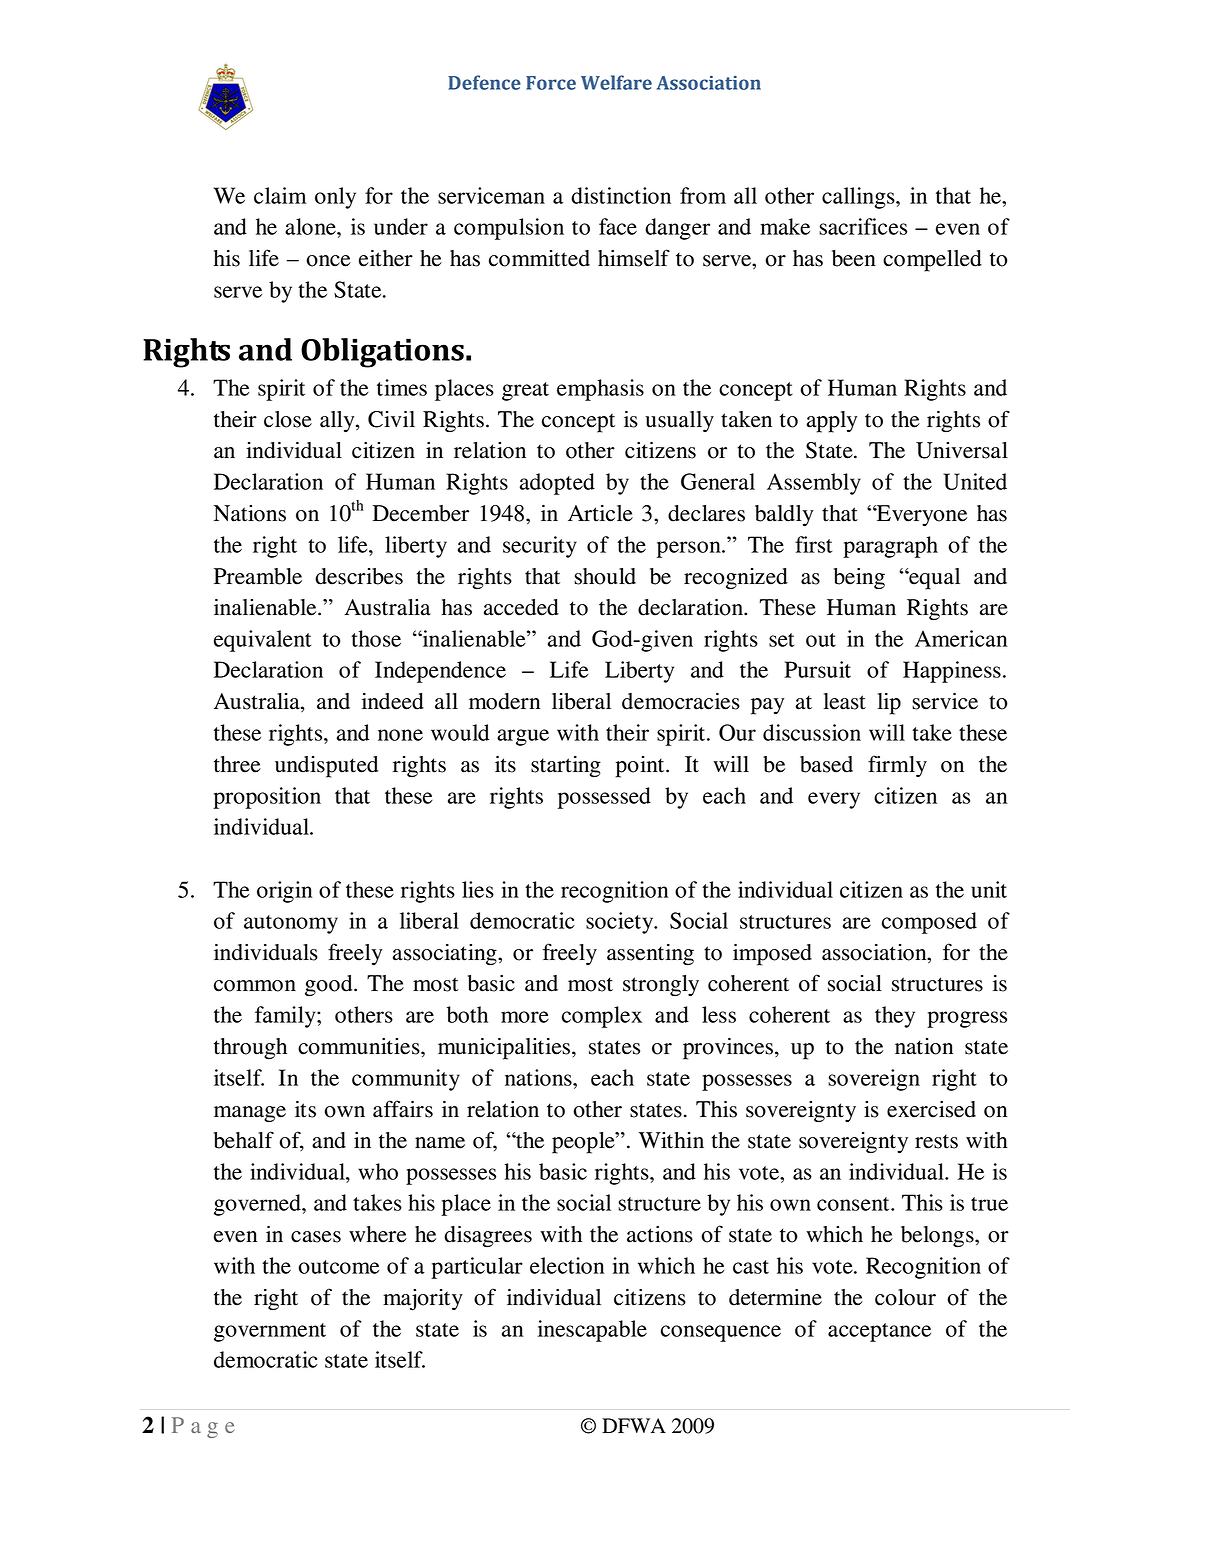  I want to click on colour, so click(905, 1297).
